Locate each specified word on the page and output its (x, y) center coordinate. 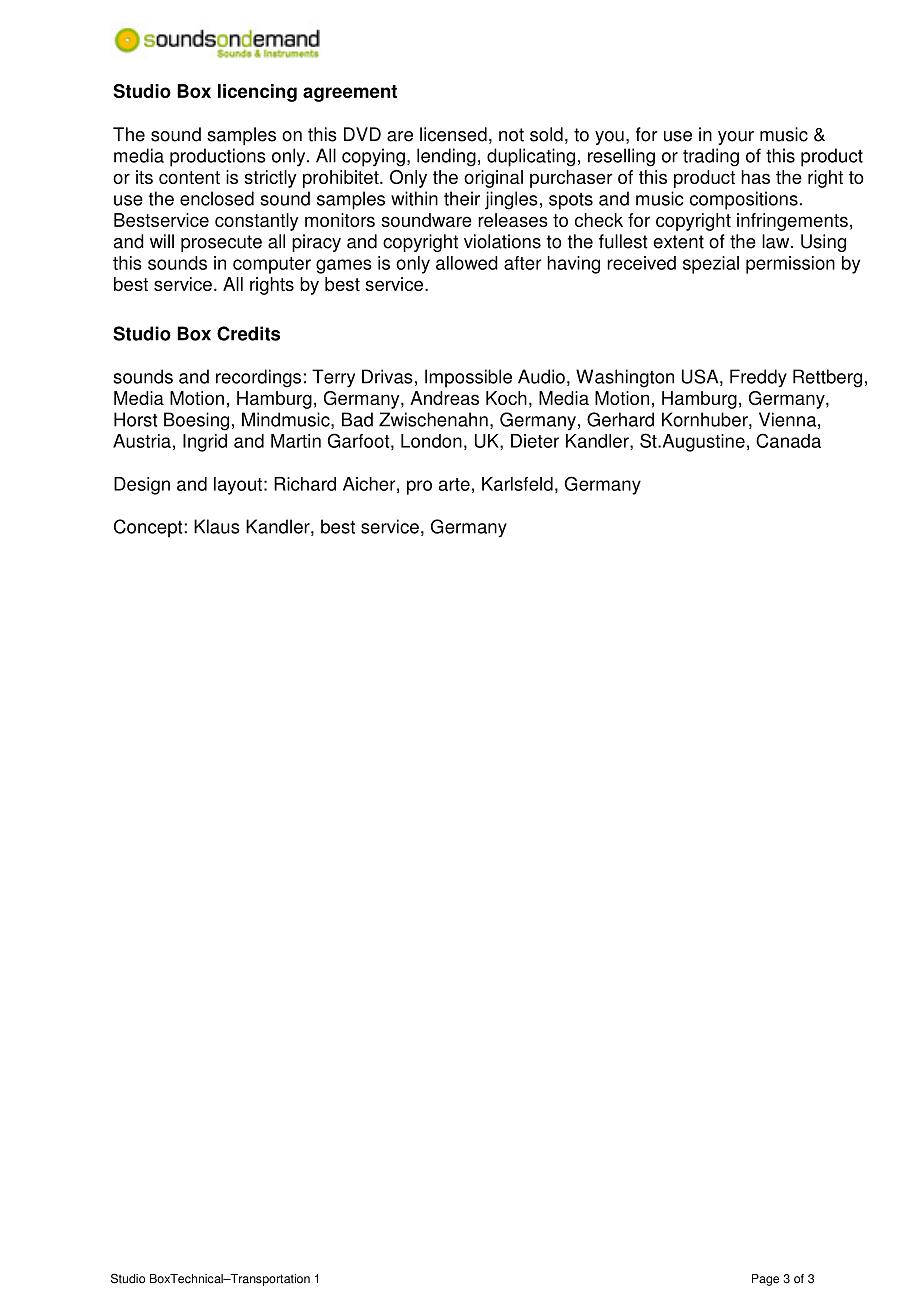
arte (454, 484)
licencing (257, 93)
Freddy (758, 378)
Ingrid (205, 443)
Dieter (535, 441)
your (736, 138)
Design (142, 486)
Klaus (217, 526)
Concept (149, 528)
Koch (506, 398)
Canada (788, 440)
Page (765, 1280)
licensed (453, 134)
